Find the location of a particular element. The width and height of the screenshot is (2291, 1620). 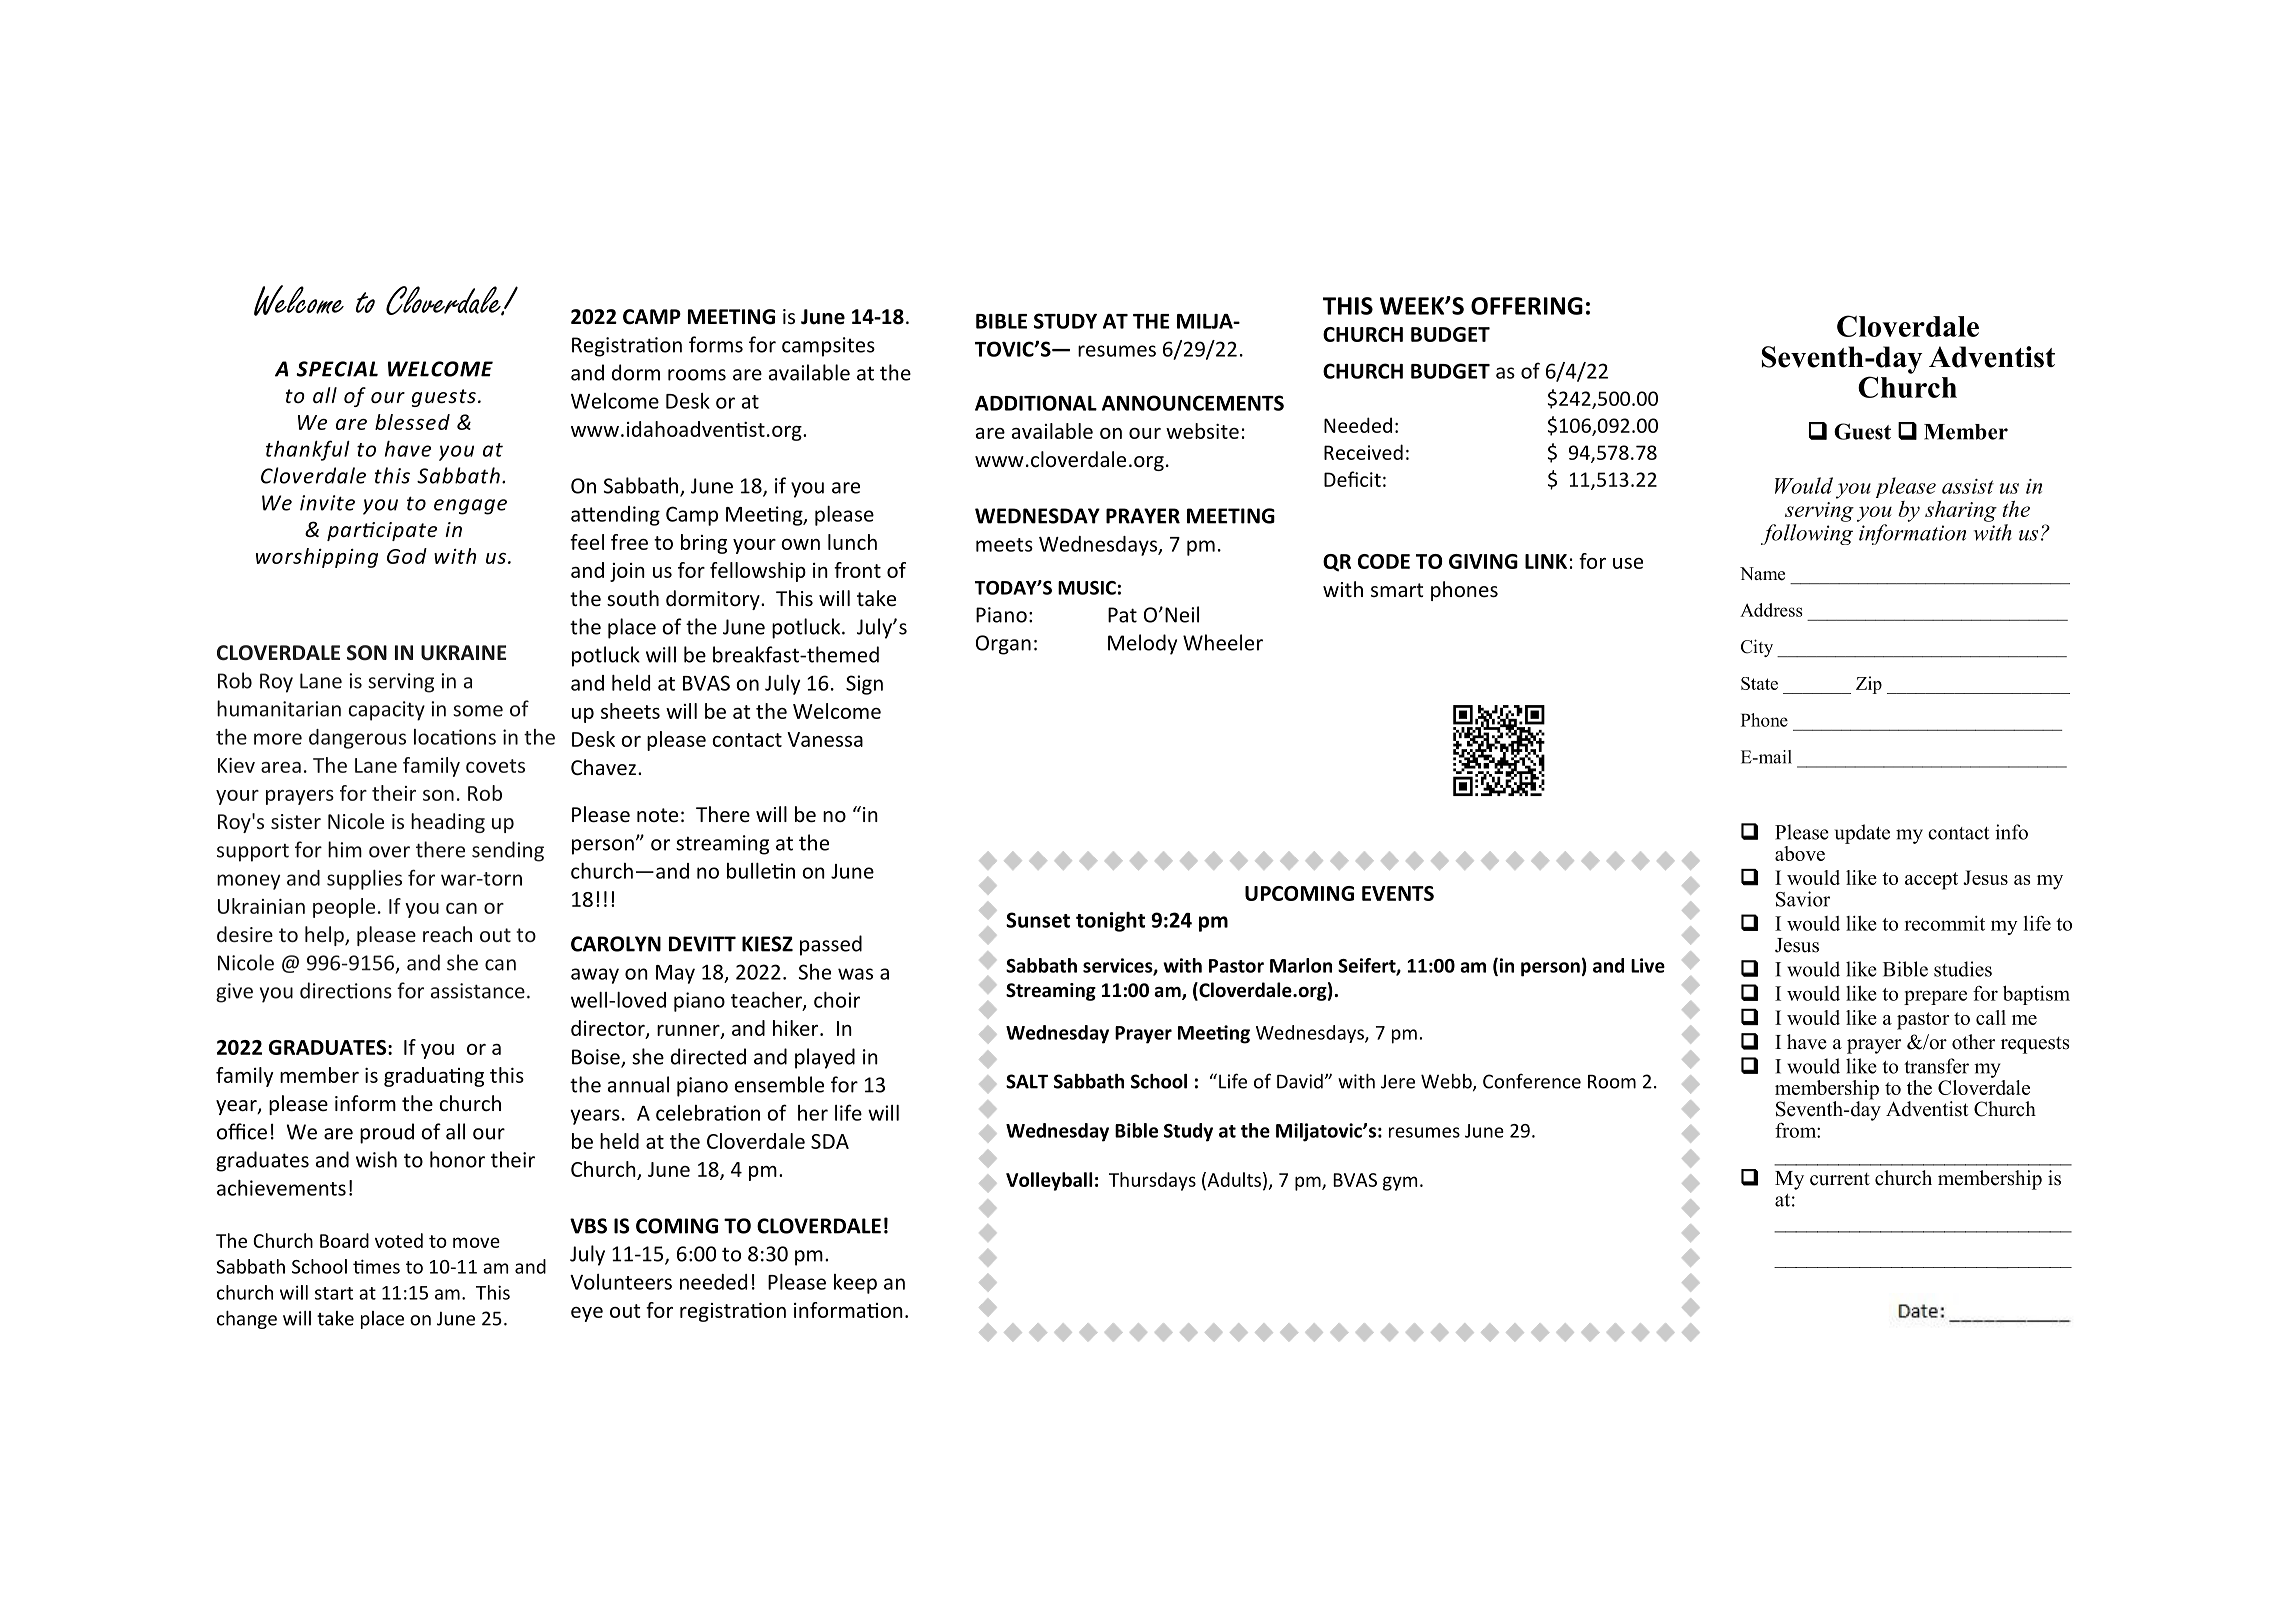

OFFERING is located at coordinates (1527, 306).
